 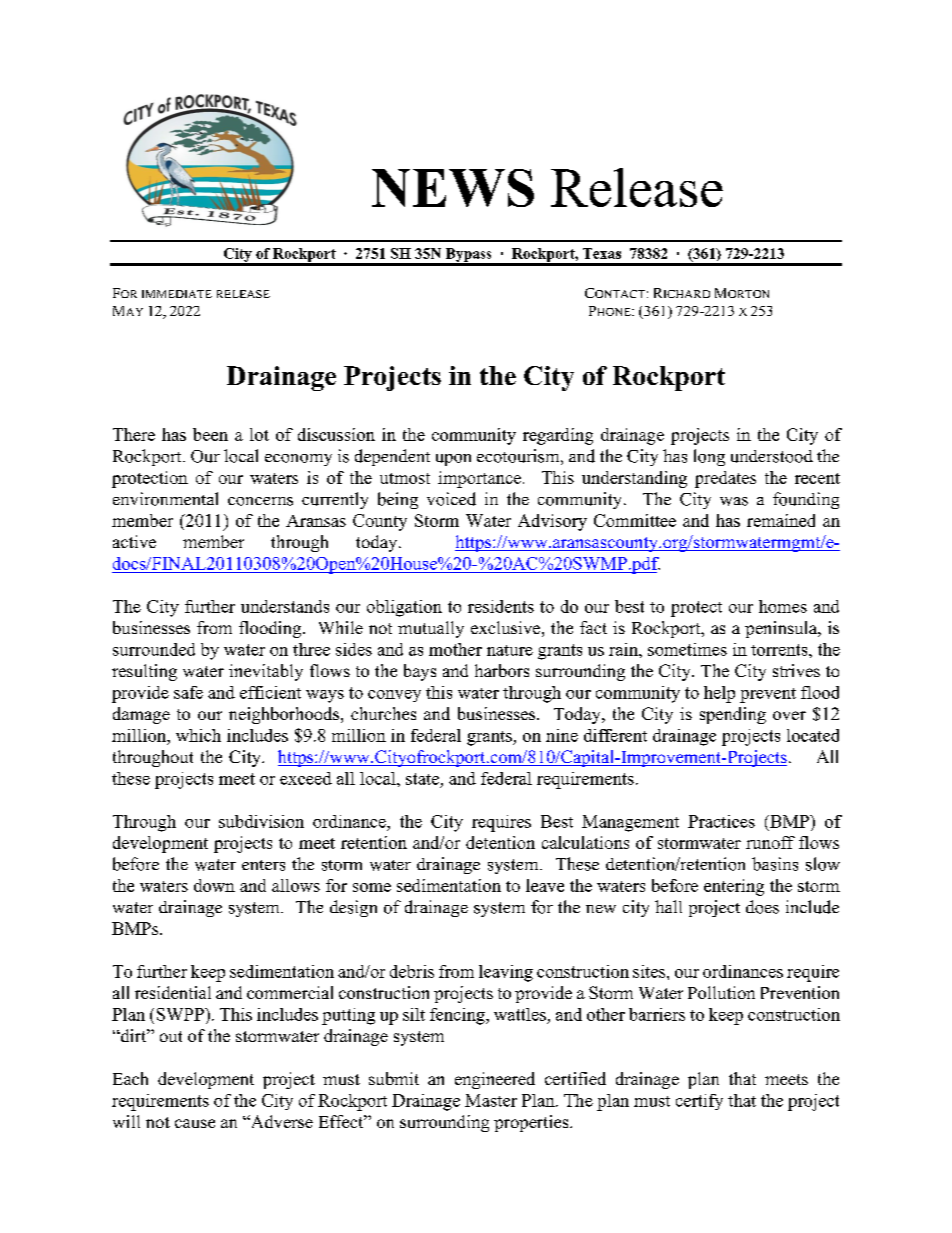 What do you see at coordinates (422, 779) in the image?
I see `state` at bounding box center [422, 779].
